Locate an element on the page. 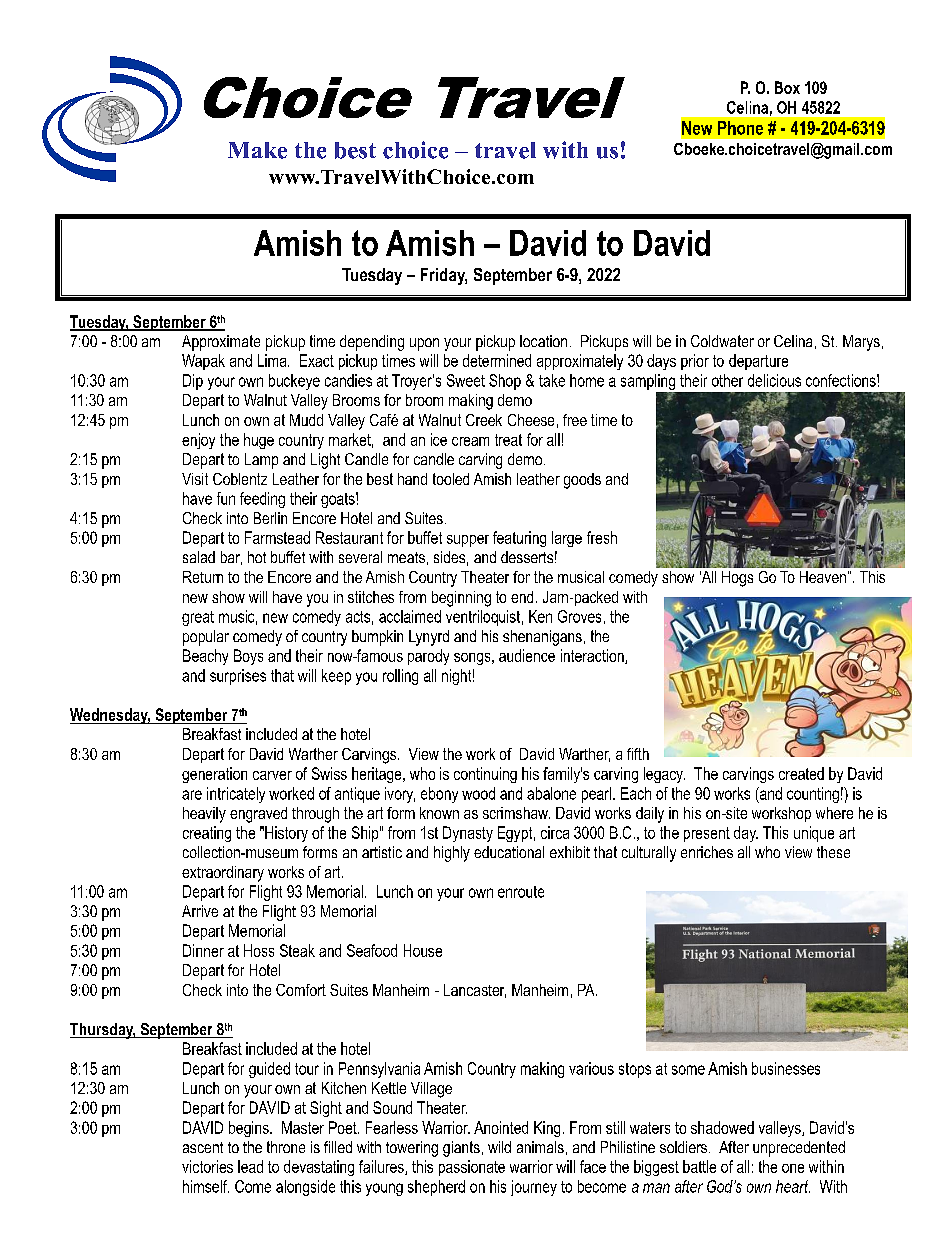  Phone is located at coordinates (740, 128).
